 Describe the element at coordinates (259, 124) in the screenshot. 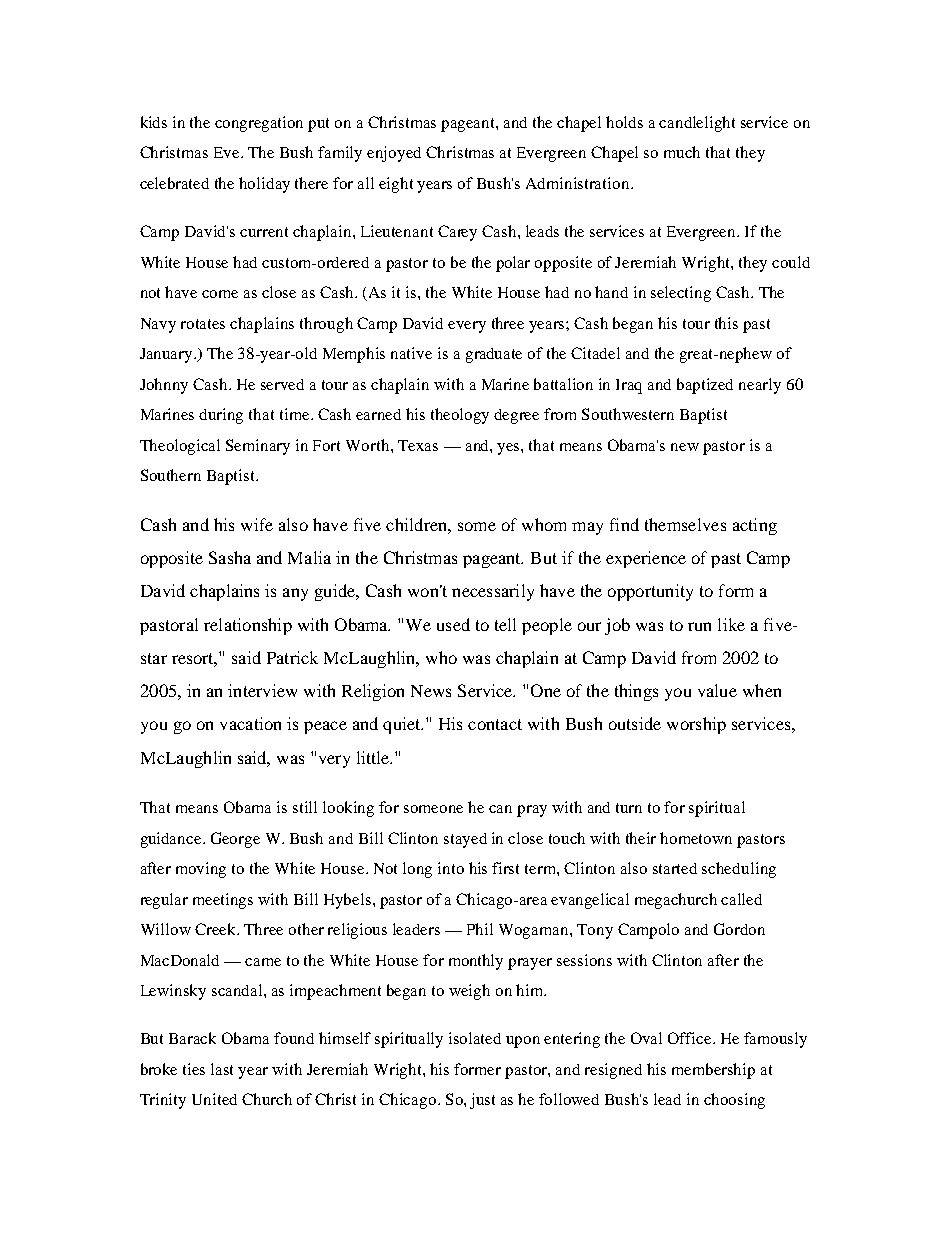

I see `congregation` at that location.
